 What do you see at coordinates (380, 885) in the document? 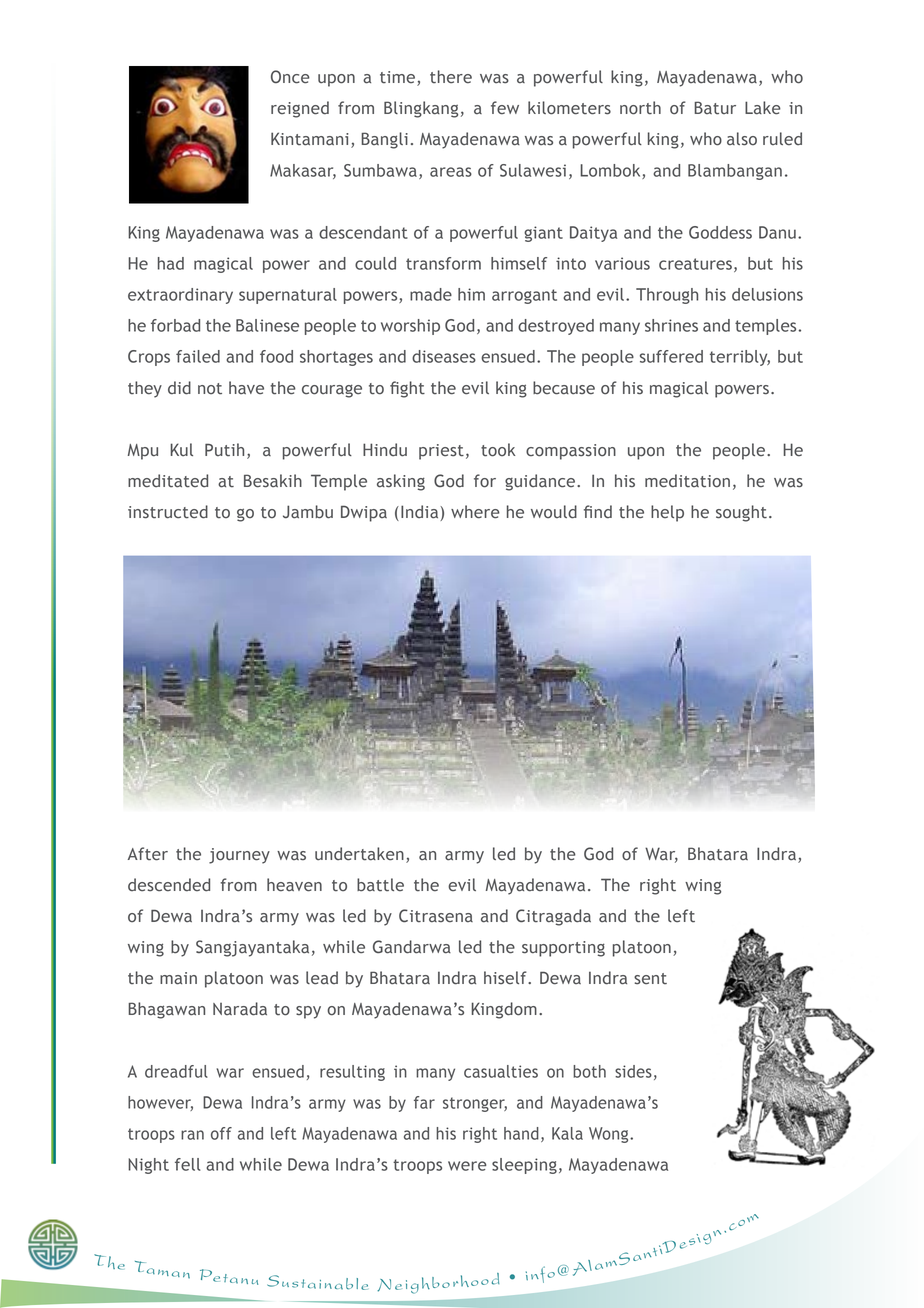
I see `battle` at bounding box center [380, 885].
